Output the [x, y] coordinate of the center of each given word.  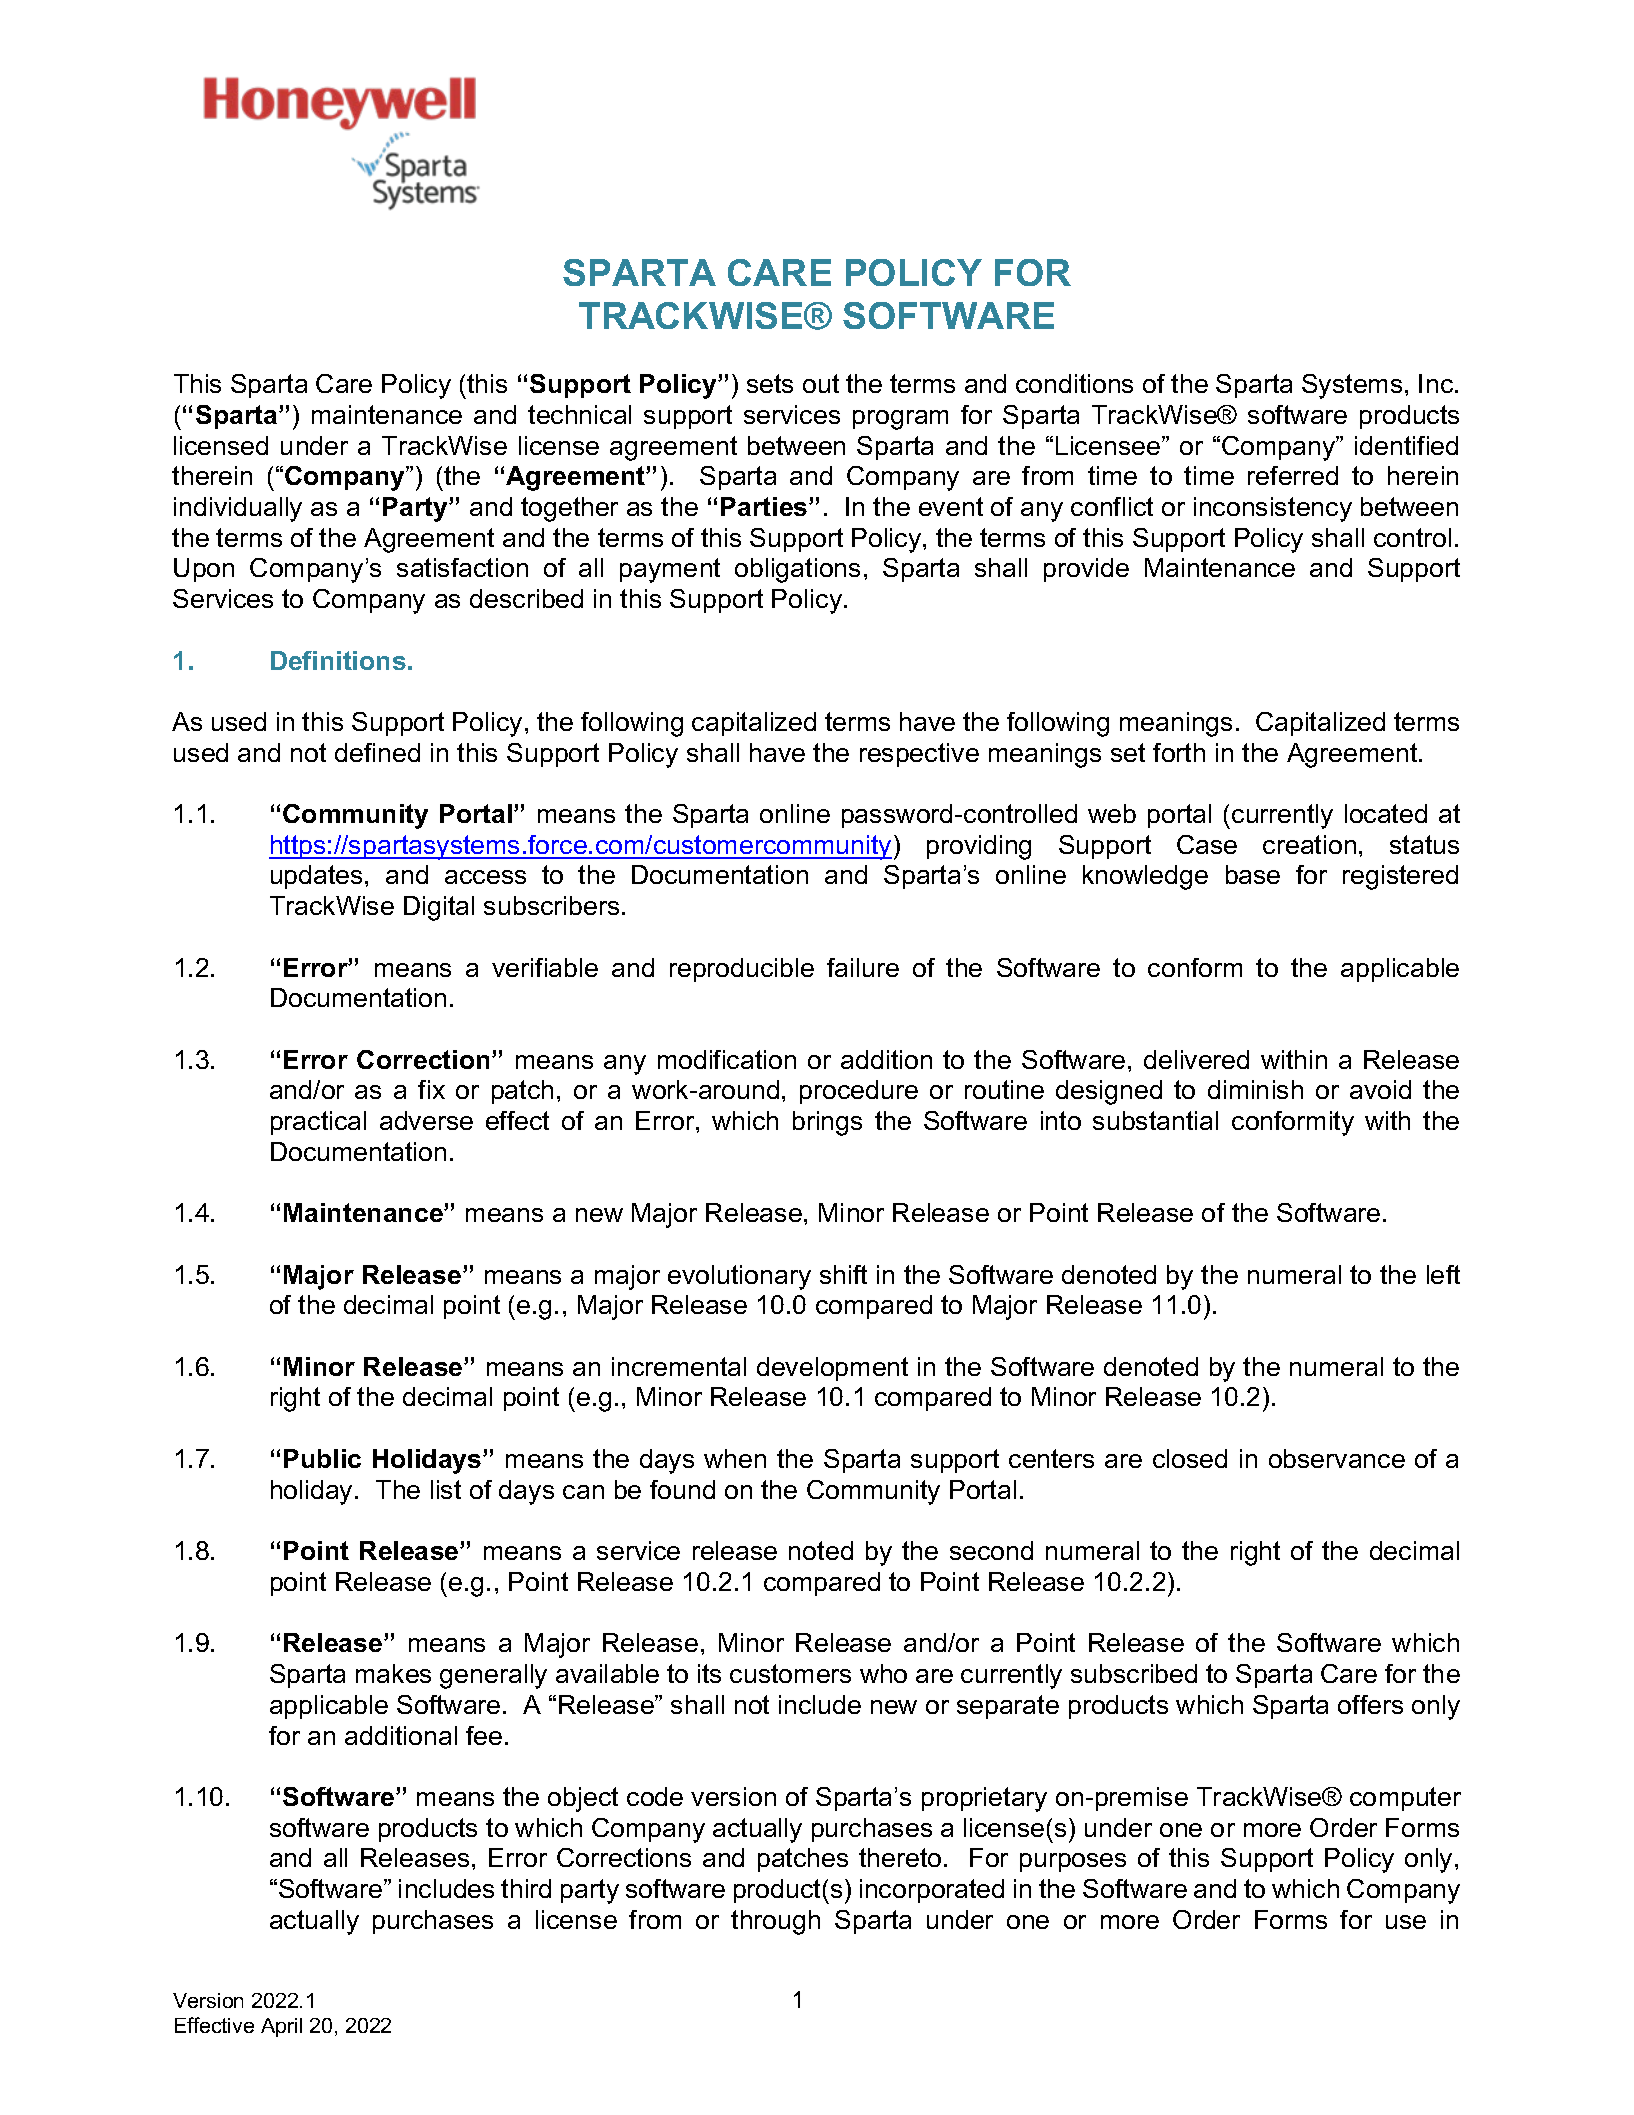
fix [431, 1089]
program [900, 420]
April [281, 2027]
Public [322, 1458]
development [832, 1369]
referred [1293, 475]
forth [1179, 752]
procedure [859, 1092]
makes [393, 1673]
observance [1337, 1458]
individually [238, 509]
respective [919, 755]
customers [790, 1673]
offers [1370, 1704]
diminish [1255, 1089]
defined [377, 752]
